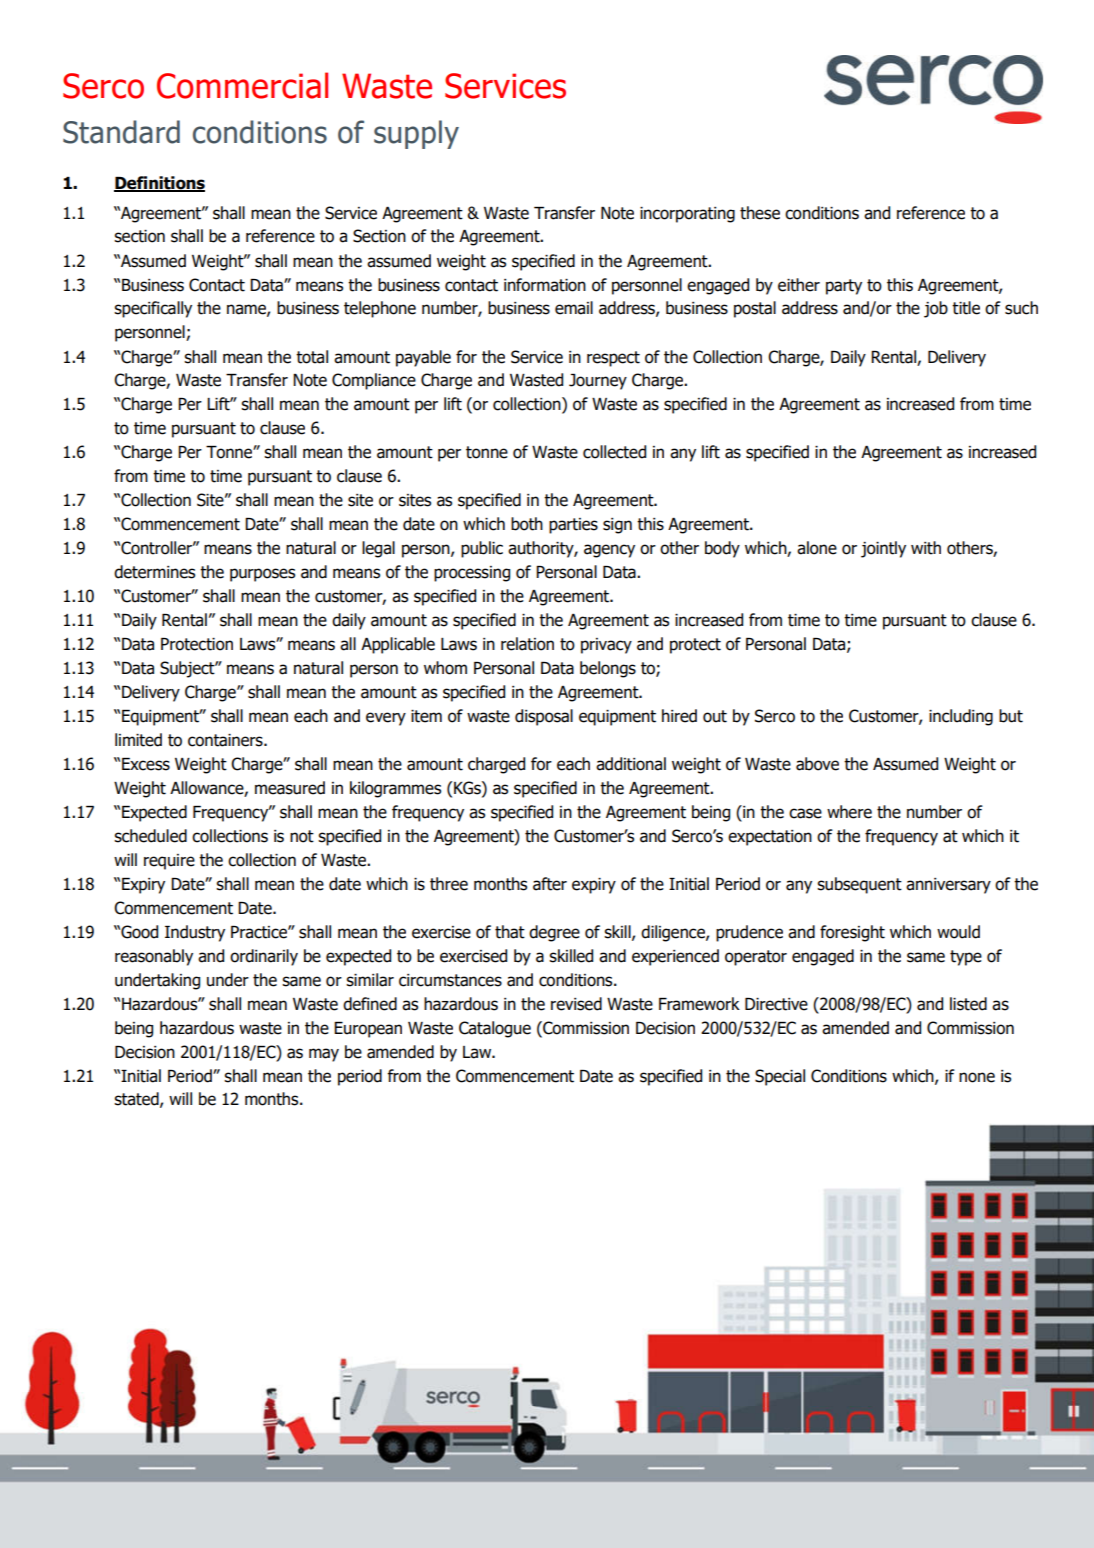 The height and width of the screenshot is (1548, 1094). What do you see at coordinates (262, 575) in the screenshot?
I see `purposes` at bounding box center [262, 575].
